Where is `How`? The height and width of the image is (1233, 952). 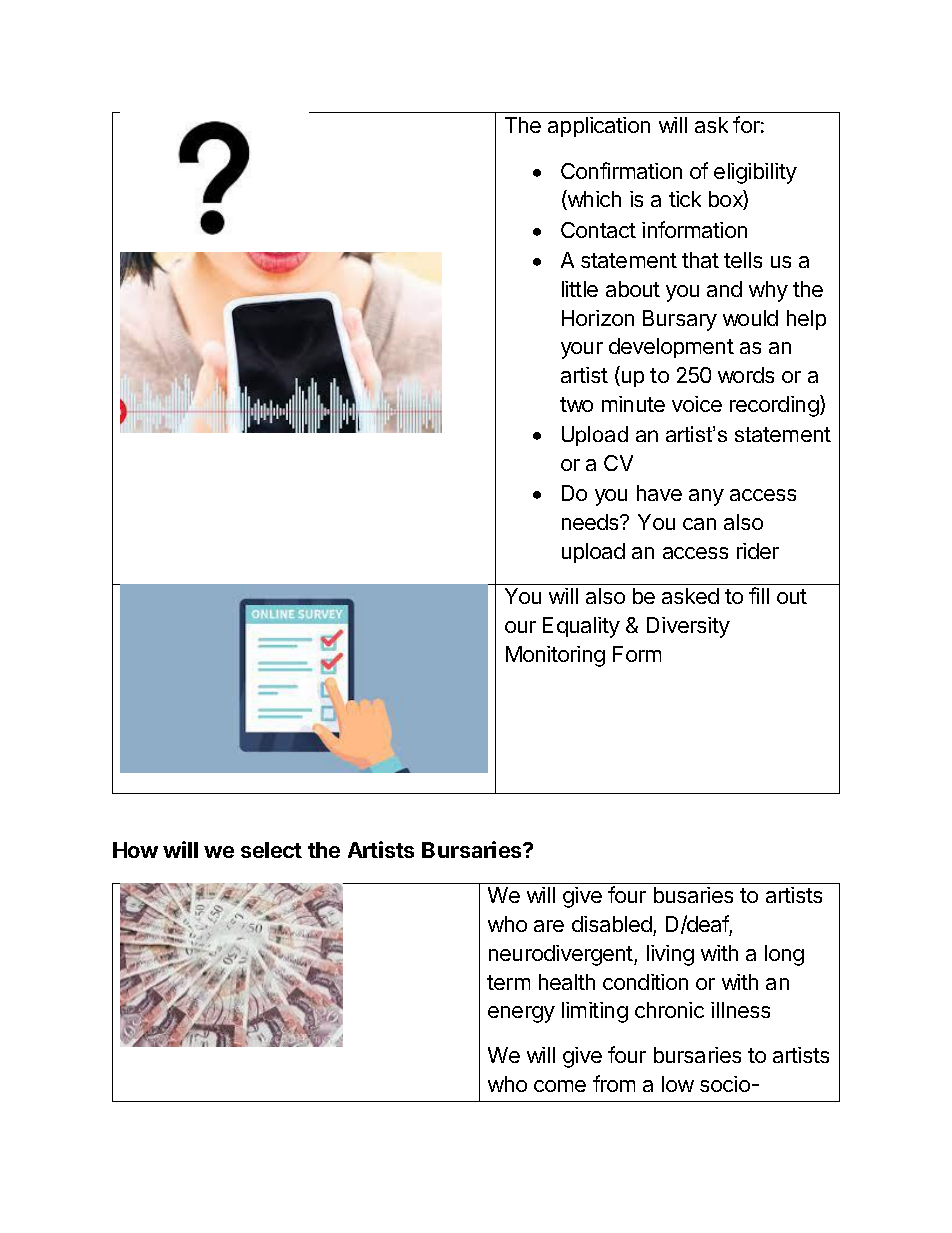 How is located at coordinates (135, 850).
